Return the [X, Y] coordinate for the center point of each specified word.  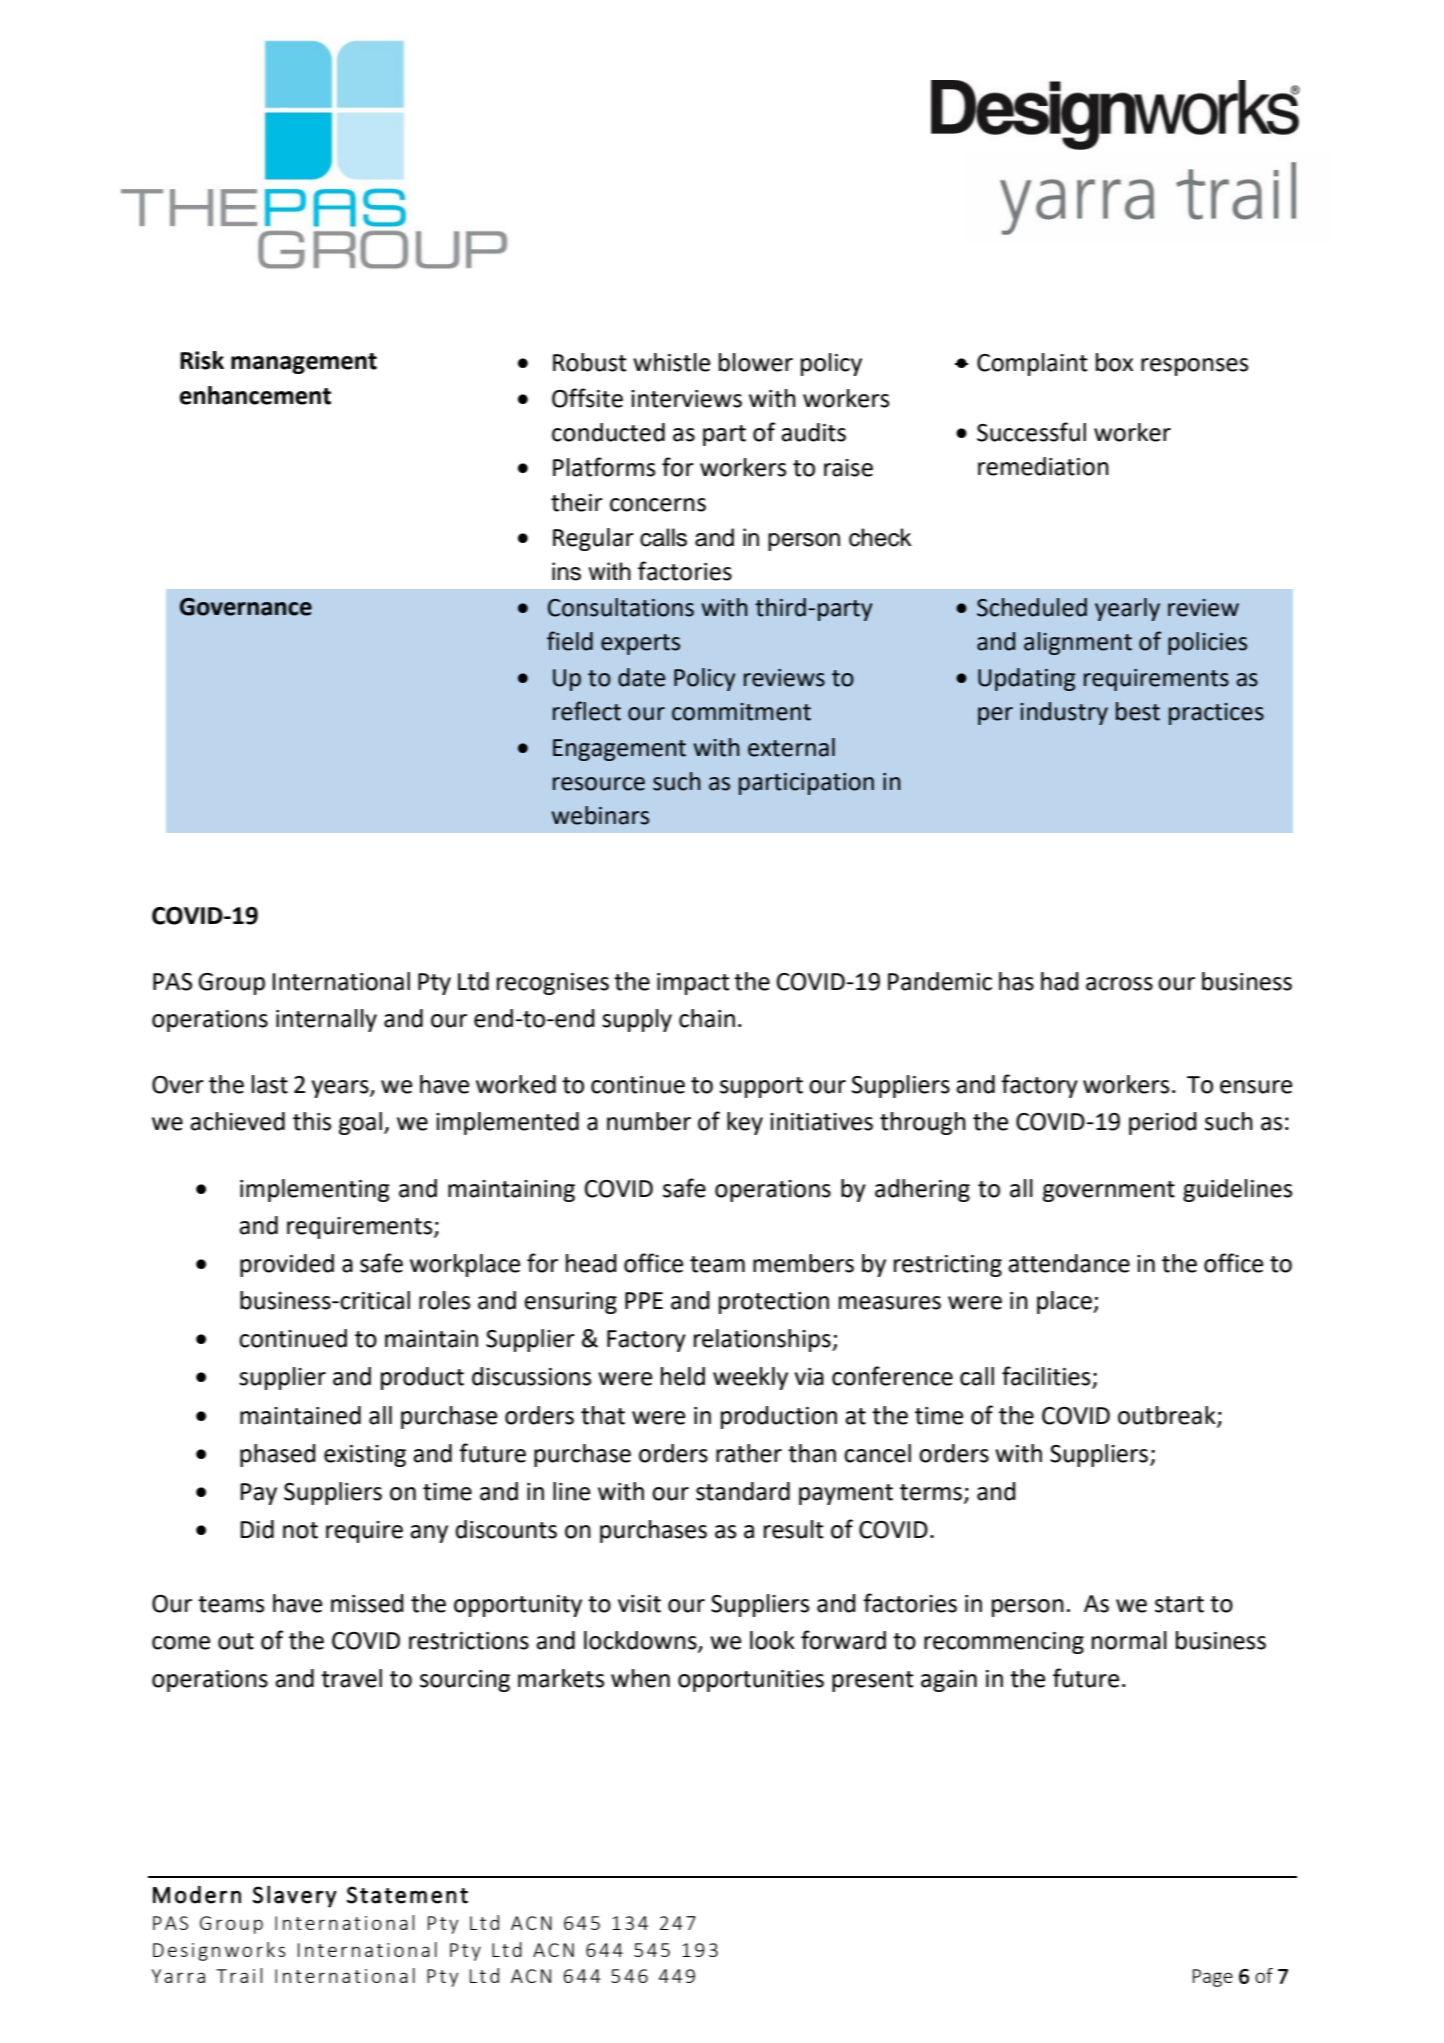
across [1119, 984]
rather [749, 1453]
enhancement [255, 395]
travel [351, 1678]
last [270, 1084]
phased [278, 1455]
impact [693, 984]
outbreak [1168, 1416]
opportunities [751, 1681]
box [1114, 362]
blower [756, 362]
